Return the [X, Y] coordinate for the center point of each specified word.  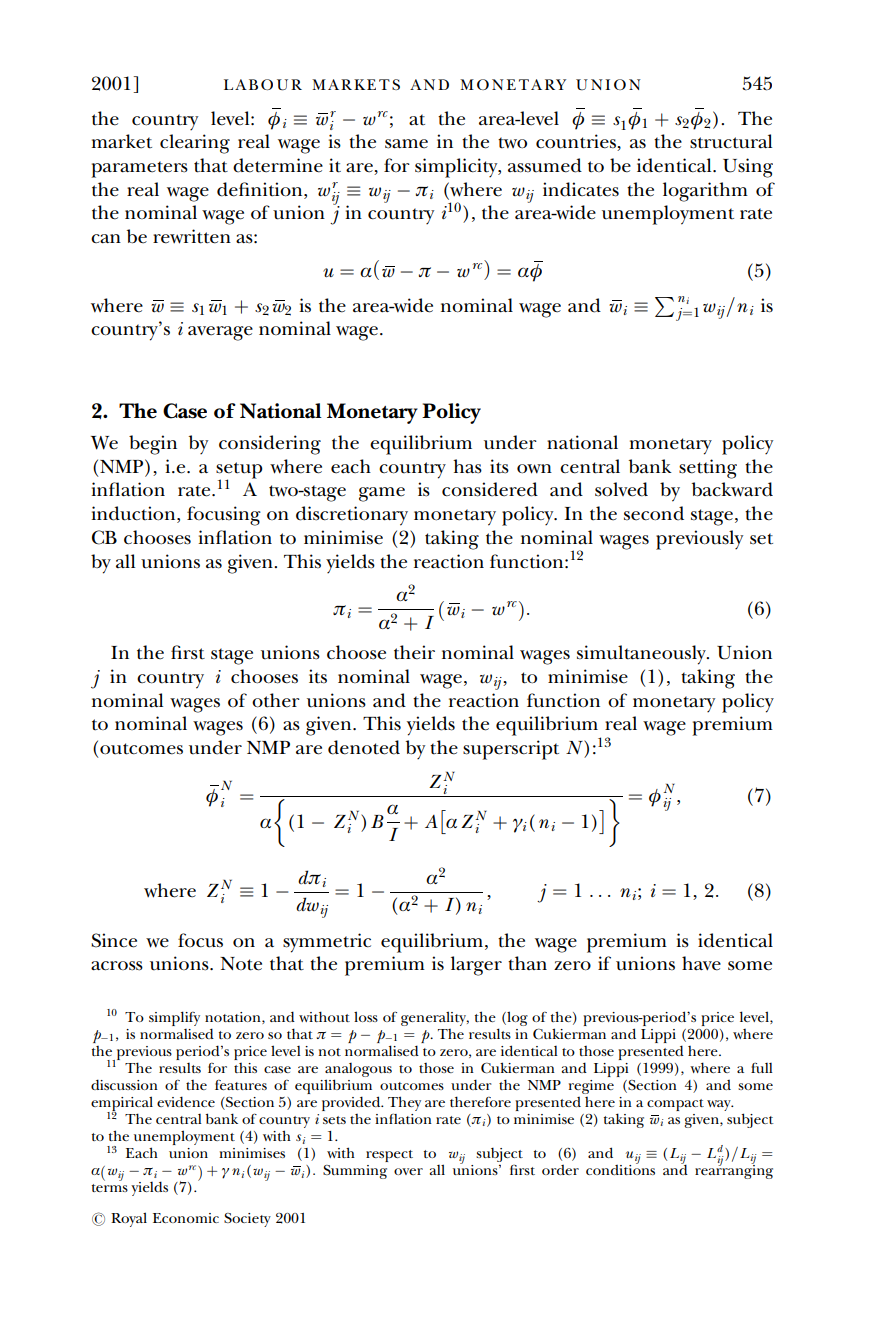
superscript [511, 750]
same [406, 144]
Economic [186, 1218]
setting [708, 469]
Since [114, 940]
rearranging [734, 1171]
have [701, 963]
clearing [195, 144]
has [467, 466]
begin [153, 445]
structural [731, 141]
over [408, 1171]
